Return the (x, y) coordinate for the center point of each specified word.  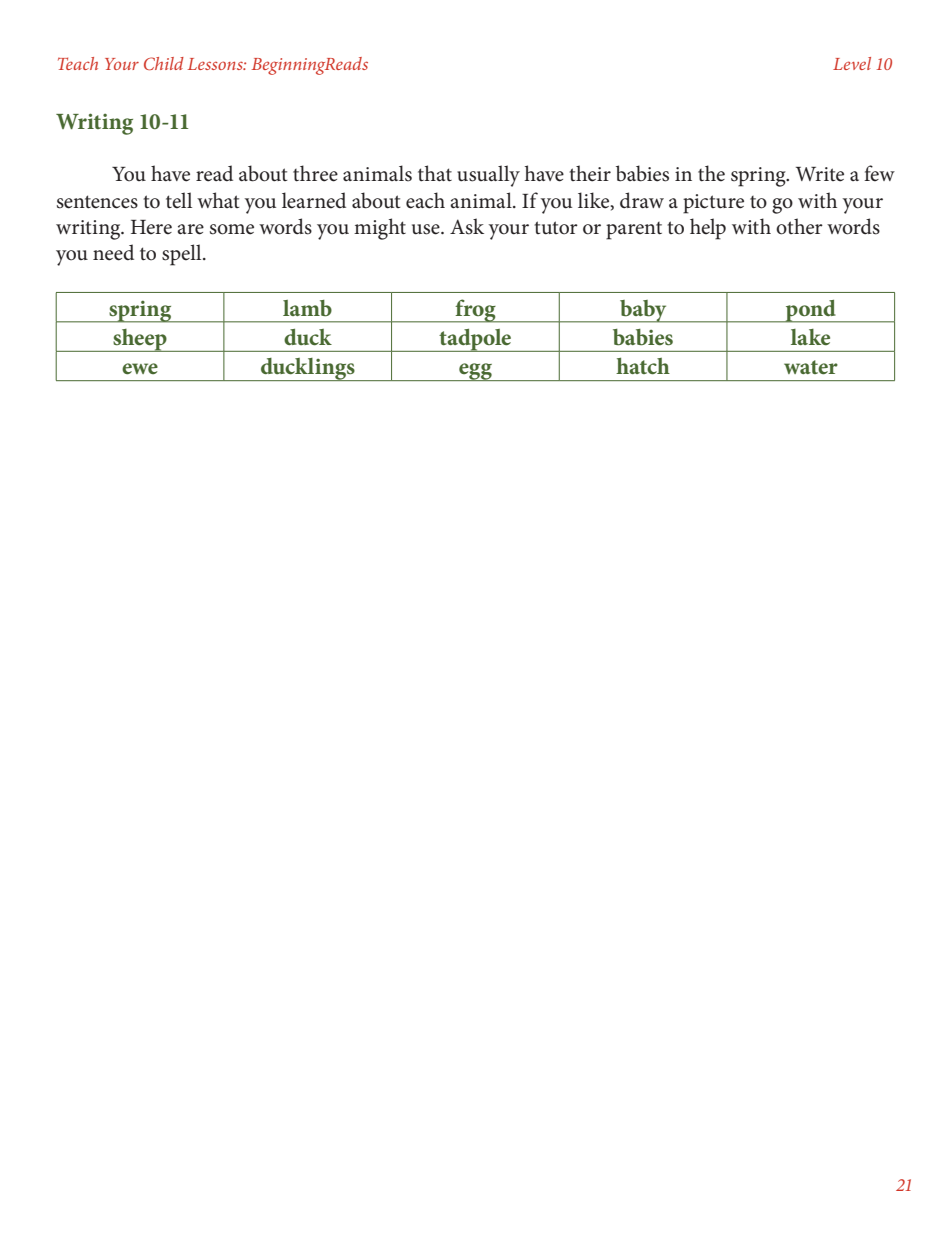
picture (713, 204)
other (799, 226)
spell (183, 255)
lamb (307, 308)
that (435, 173)
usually (488, 176)
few (879, 173)
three (315, 173)
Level (852, 63)
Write (820, 174)
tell (179, 200)
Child (164, 63)
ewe (140, 369)
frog (475, 311)
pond (811, 311)
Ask (467, 226)
